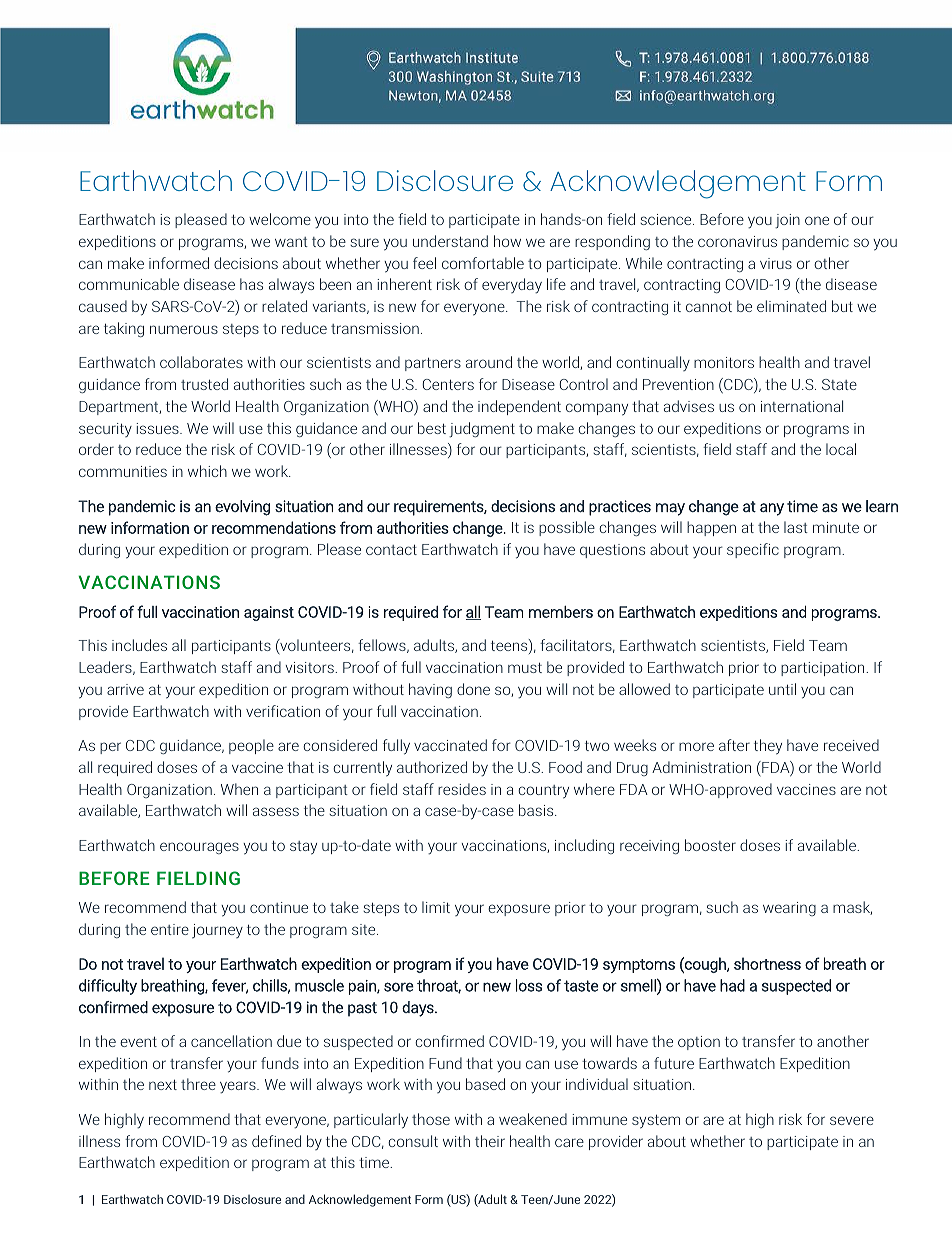  What do you see at coordinates (198, 1084) in the screenshot?
I see `three` at bounding box center [198, 1084].
